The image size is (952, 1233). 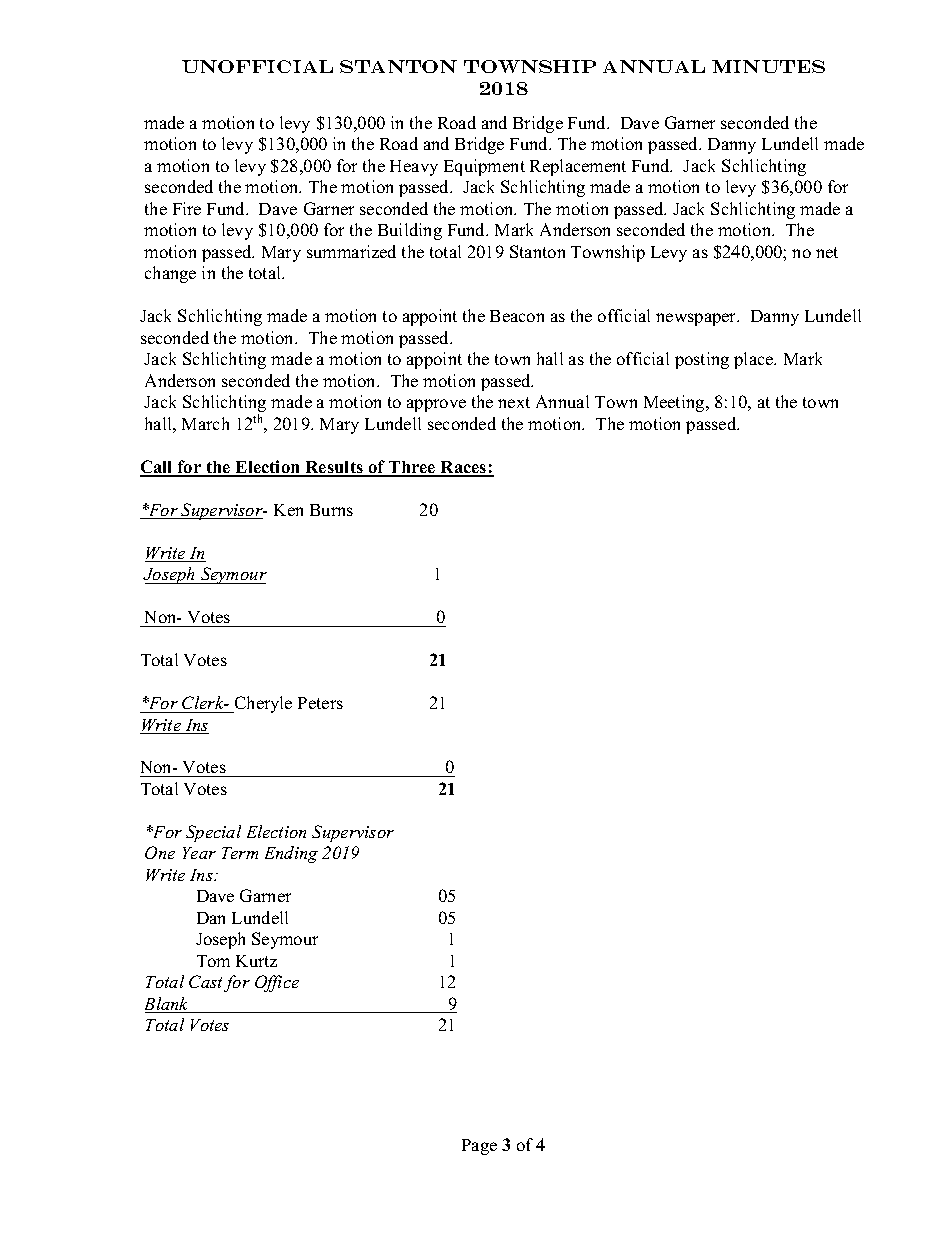 What do you see at coordinates (291, 854) in the image?
I see `Ending` at bounding box center [291, 854].
